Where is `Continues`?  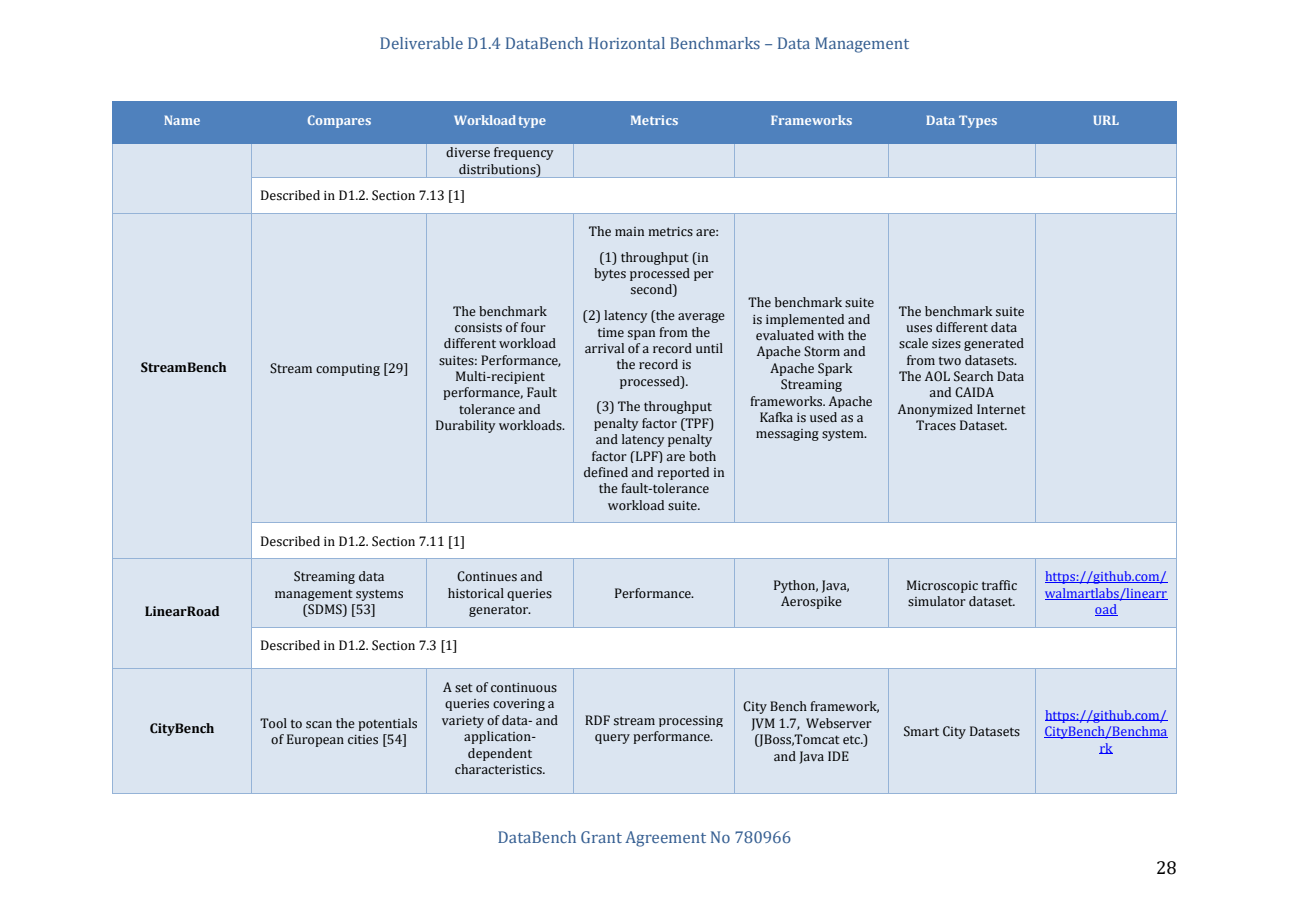 Continues is located at coordinates (487, 576).
